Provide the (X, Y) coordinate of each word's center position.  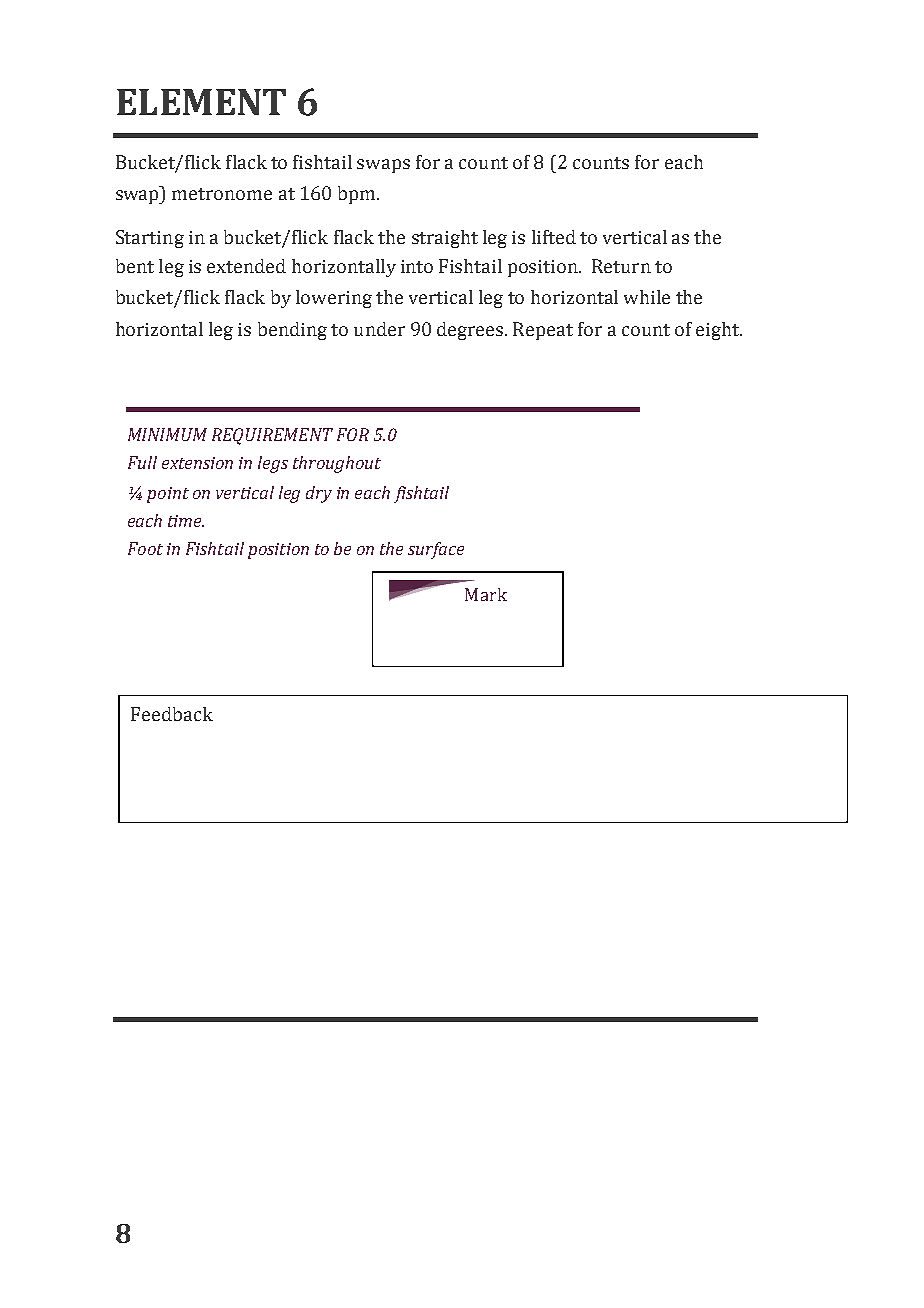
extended (246, 266)
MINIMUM (167, 434)
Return (621, 266)
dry (319, 494)
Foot (145, 548)
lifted (554, 237)
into (417, 266)
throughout (337, 464)
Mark (486, 594)
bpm (358, 195)
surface (436, 550)
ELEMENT (201, 102)
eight (719, 331)
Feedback (172, 714)
